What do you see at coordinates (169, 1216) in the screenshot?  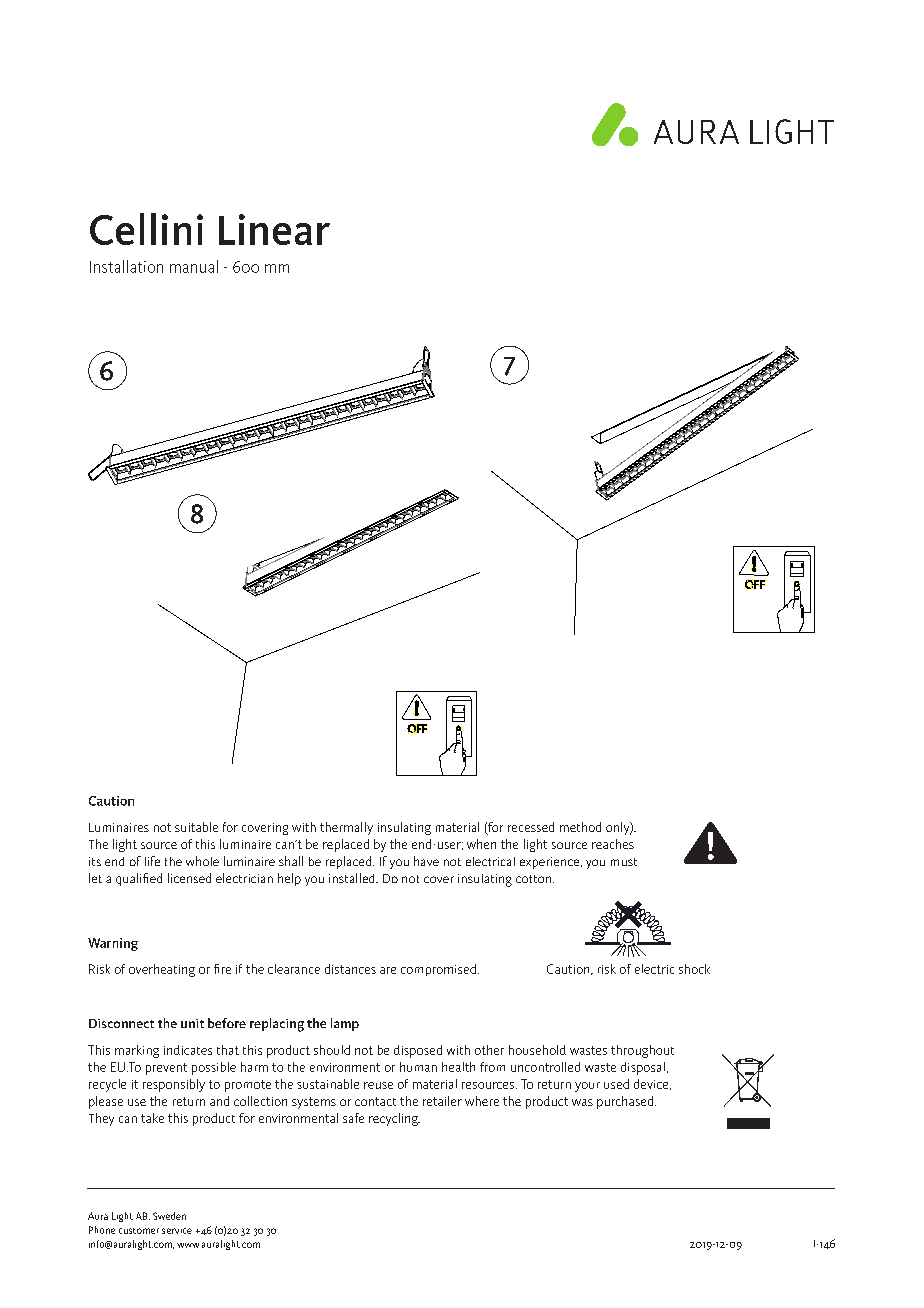 I see `Sweden` at bounding box center [169, 1216].
